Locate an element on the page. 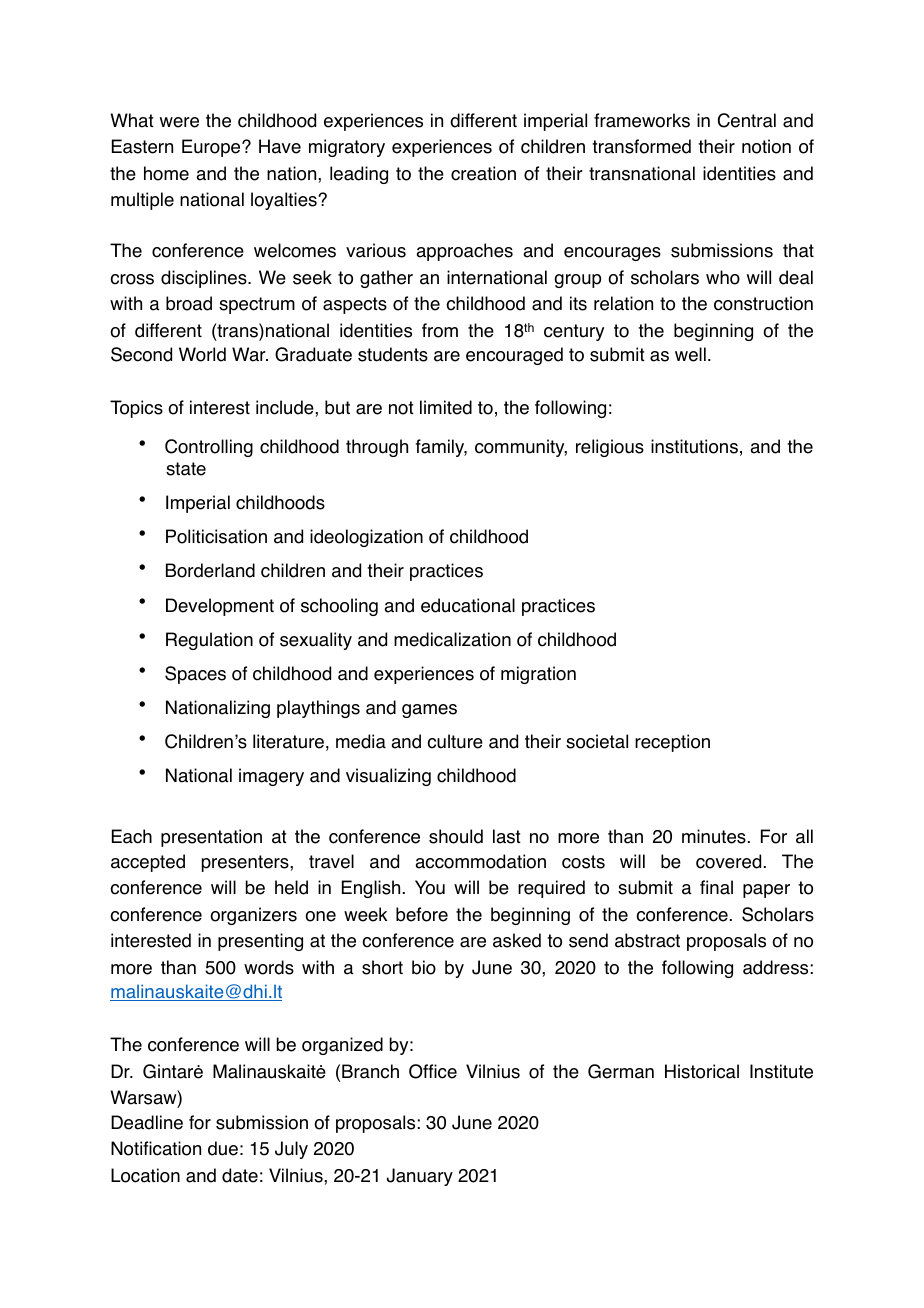 The width and height of the page is (924, 1308). notion is located at coordinates (766, 146).
